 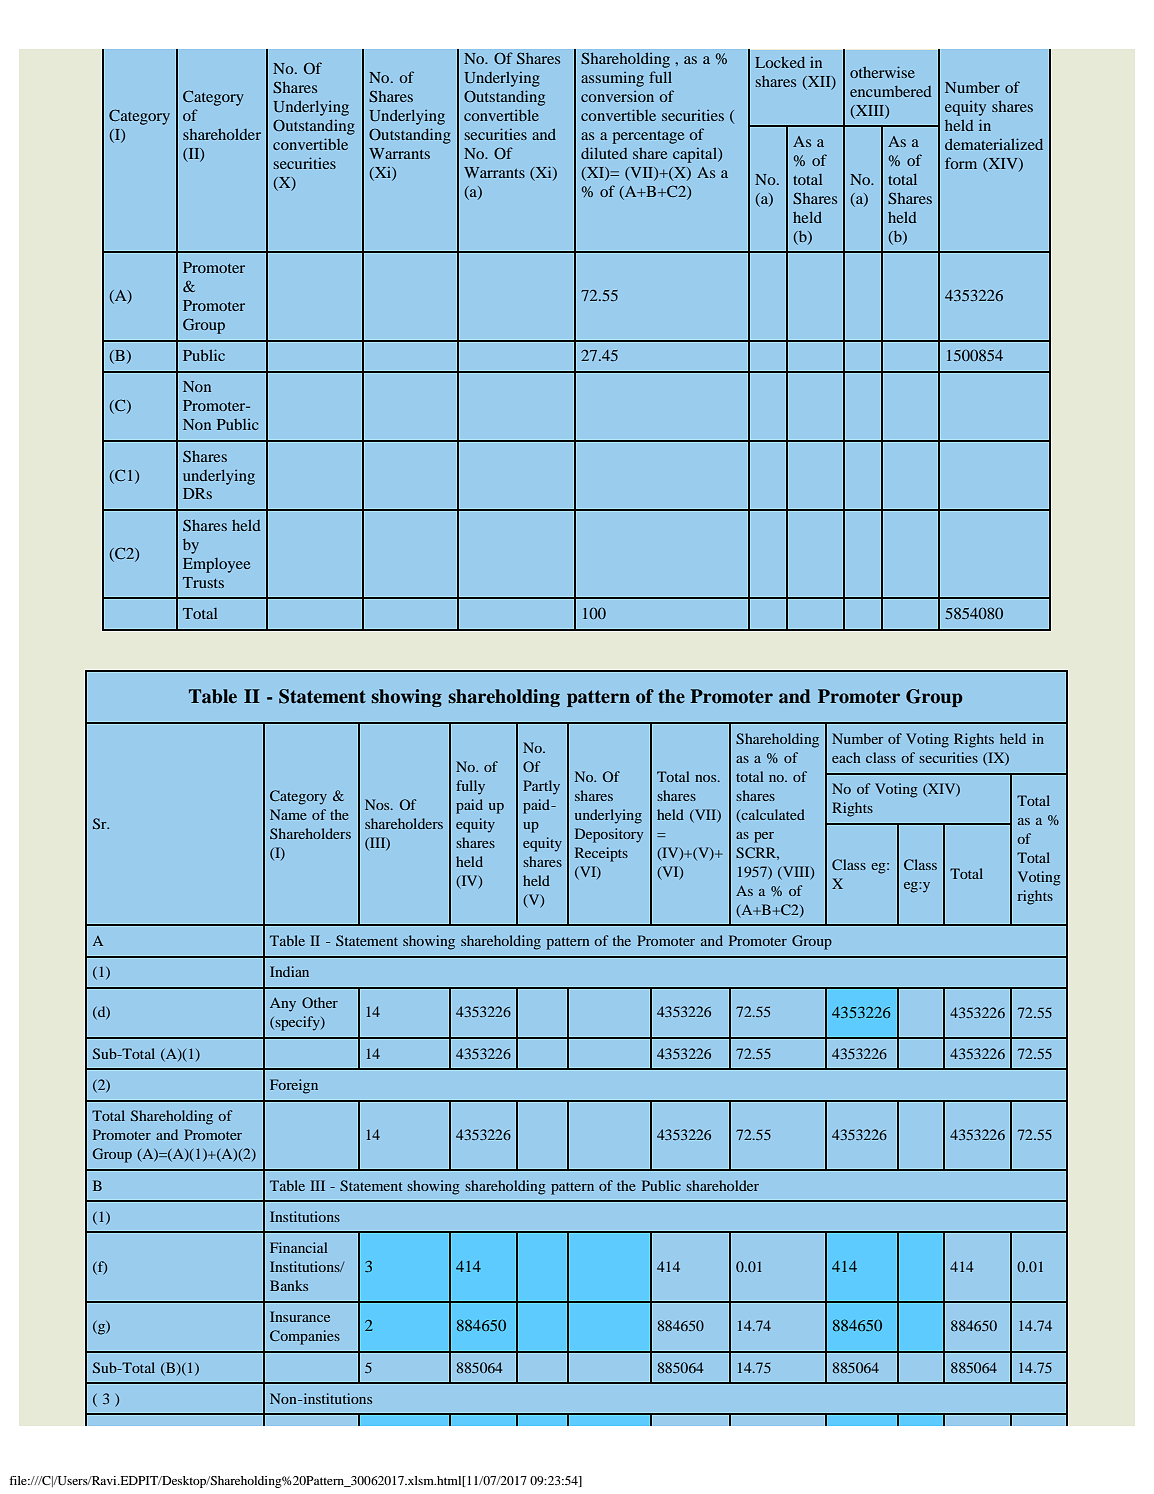 What do you see at coordinates (289, 1285) in the image?
I see `Banks` at bounding box center [289, 1285].
